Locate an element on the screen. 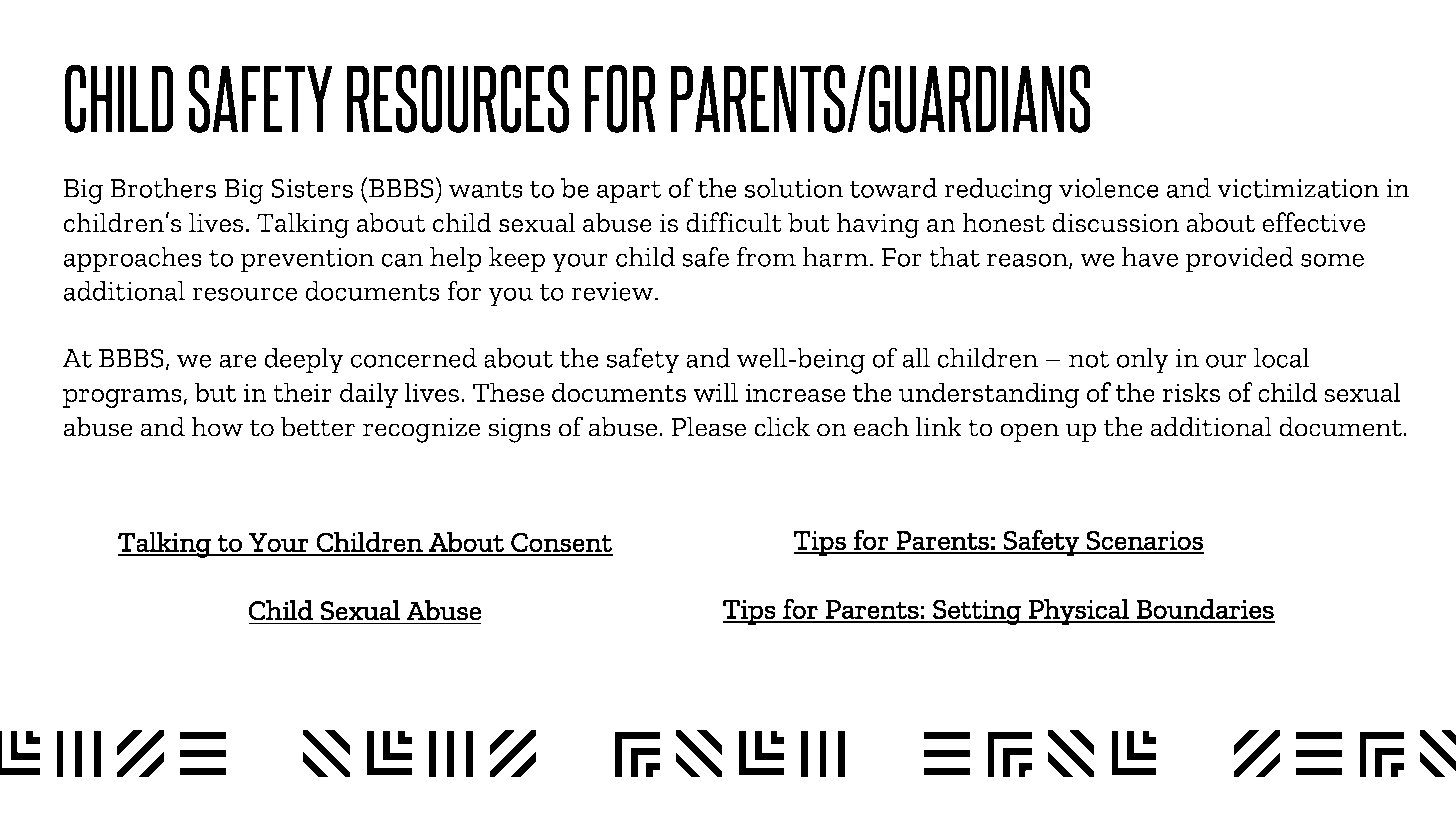 The height and width of the screenshot is (819, 1456). deeply is located at coordinates (304, 361).
